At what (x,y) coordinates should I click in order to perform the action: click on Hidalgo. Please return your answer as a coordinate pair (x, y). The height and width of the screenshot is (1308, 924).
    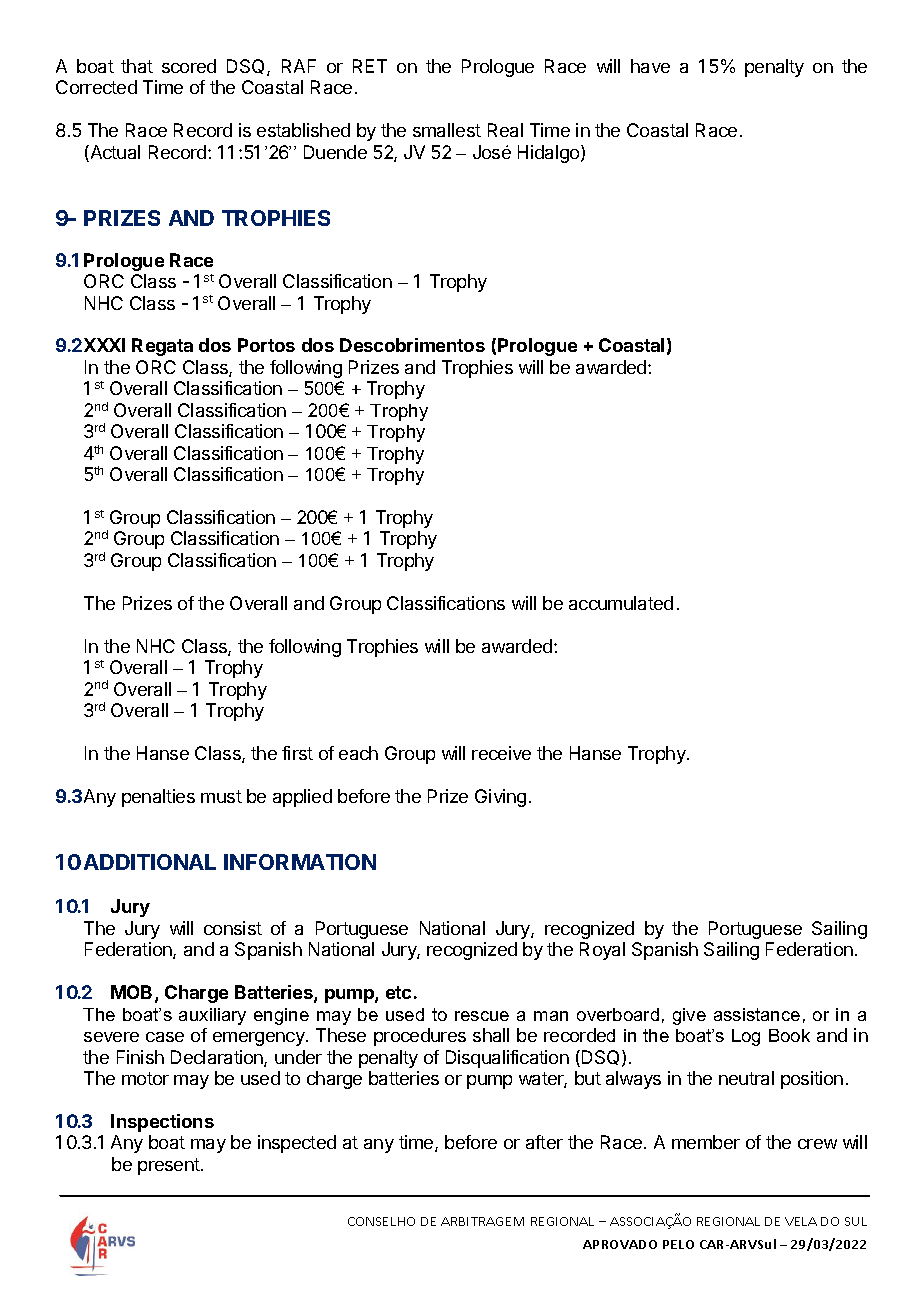
    Looking at the image, I should click on (550, 154).
